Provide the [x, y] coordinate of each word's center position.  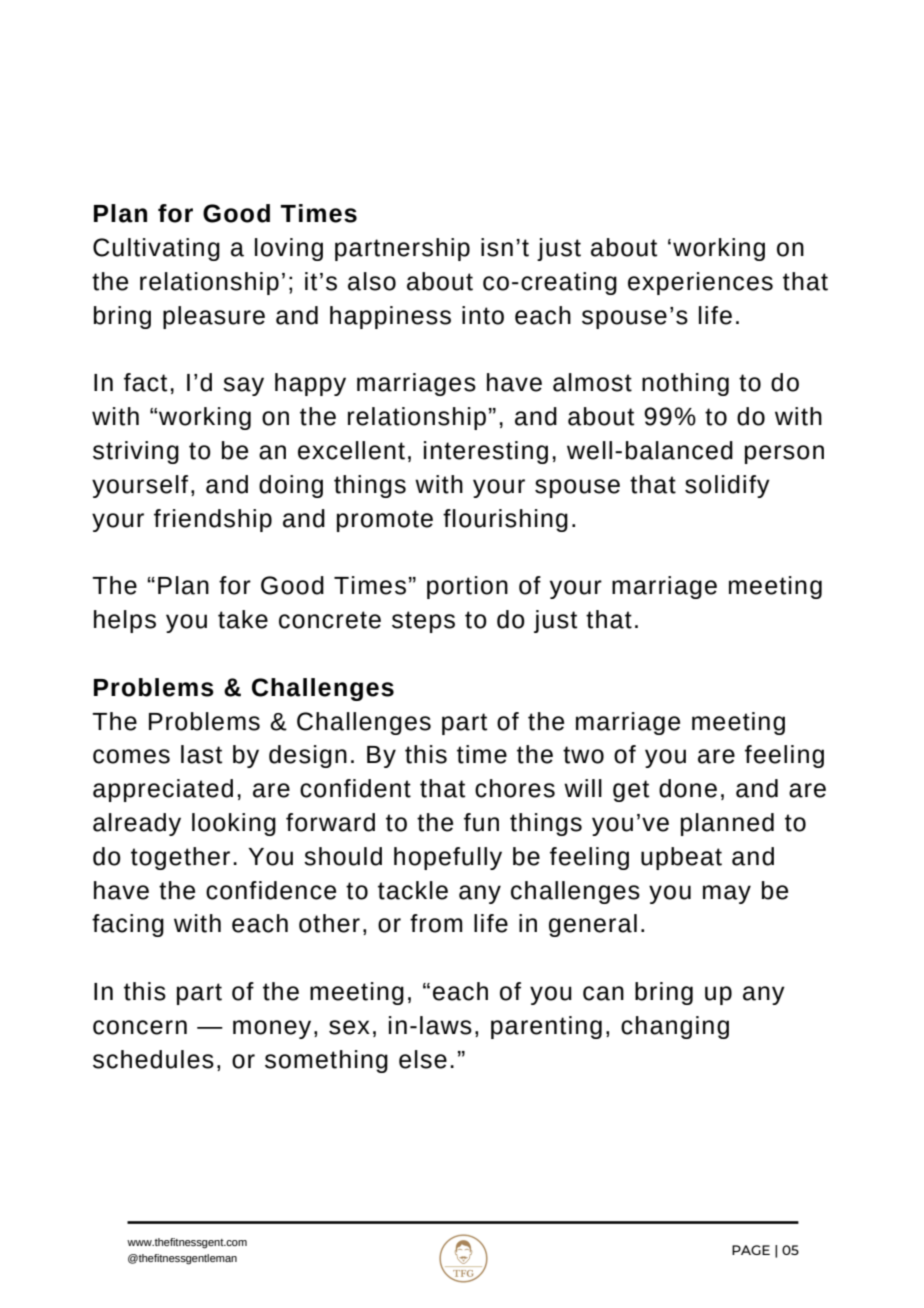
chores [515, 788]
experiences [700, 283]
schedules [153, 1059]
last [201, 754]
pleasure [214, 317]
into [483, 315]
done [688, 788]
